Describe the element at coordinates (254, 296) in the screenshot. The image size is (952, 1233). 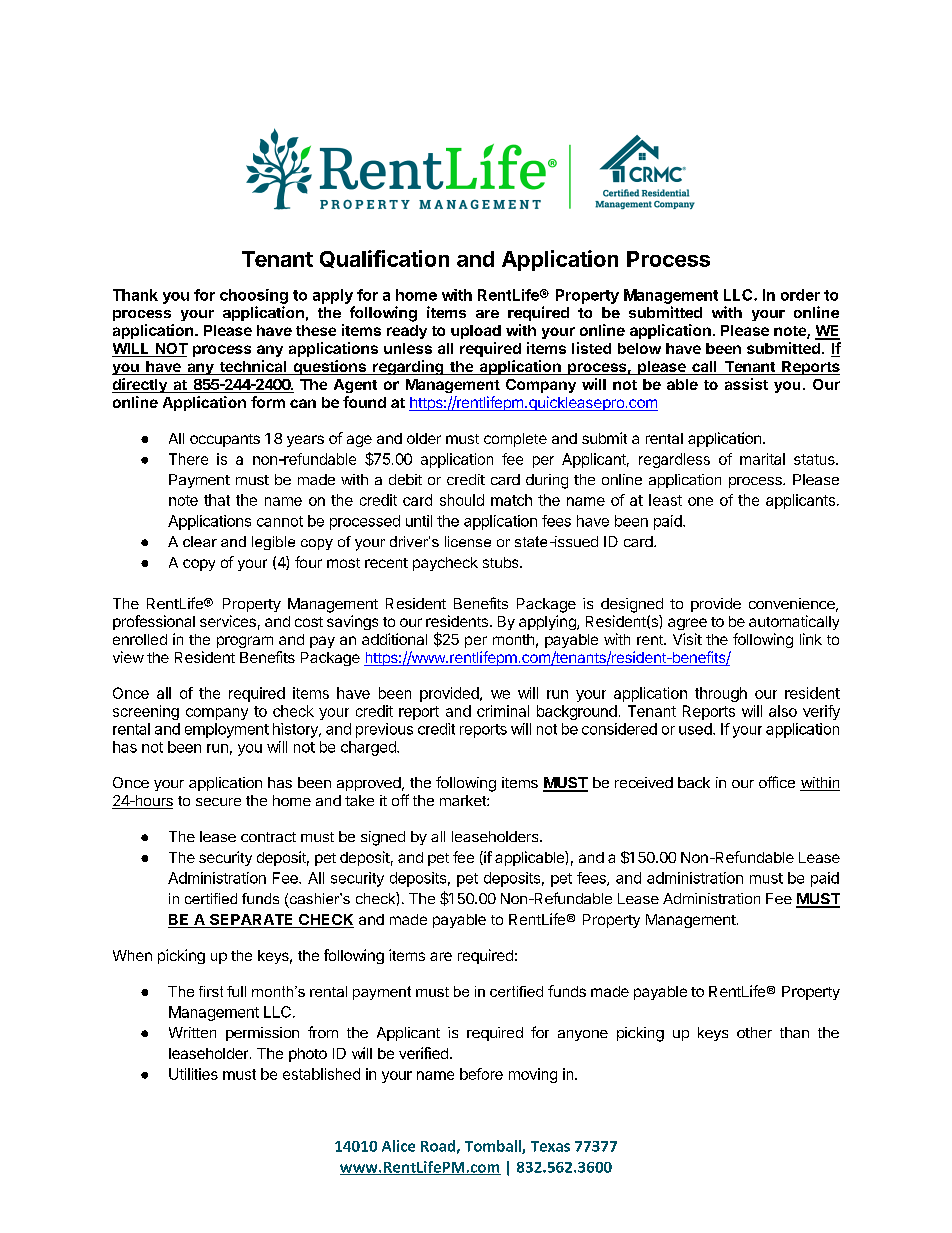
I see `choosing` at that location.
